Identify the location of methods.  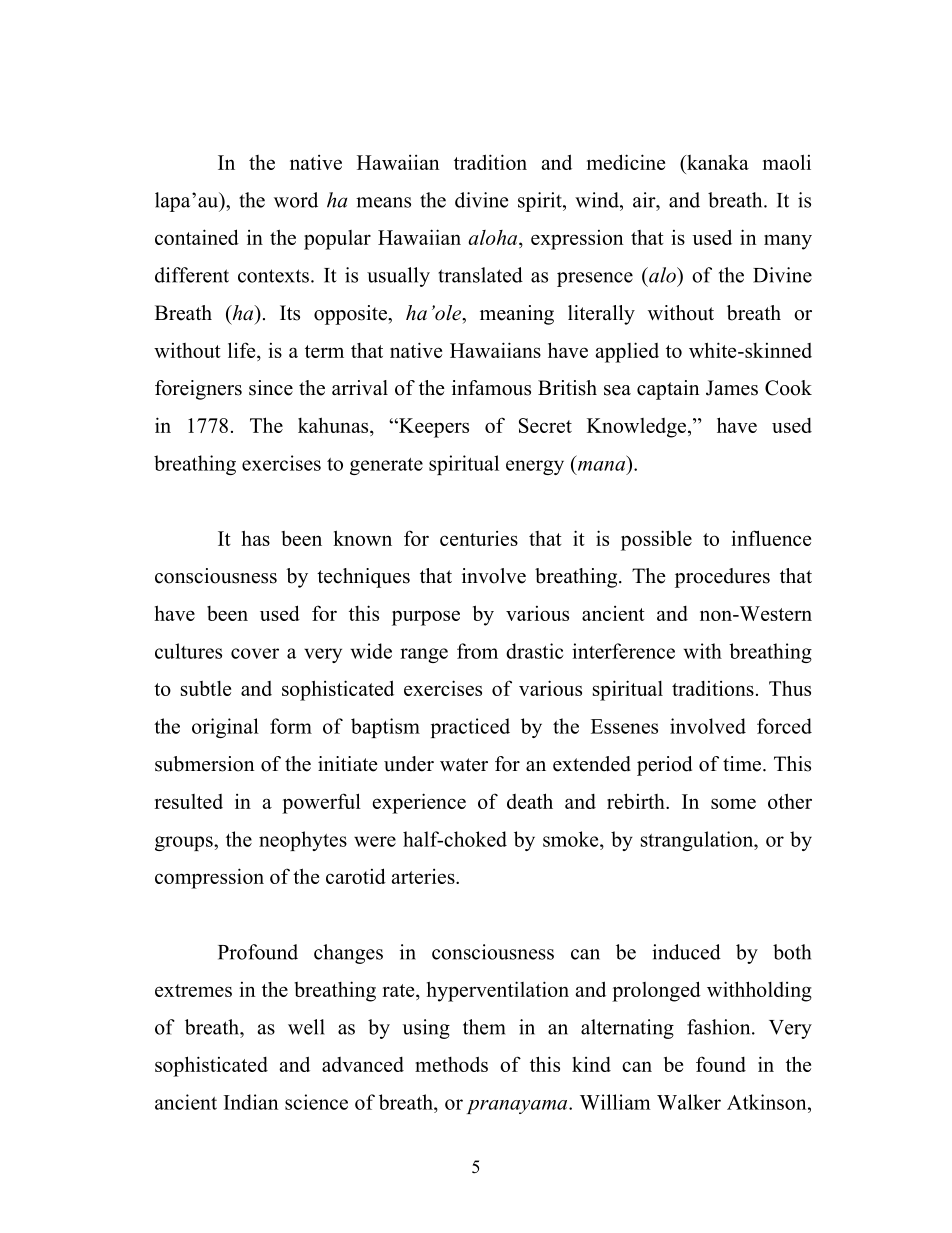
(451, 1064).
